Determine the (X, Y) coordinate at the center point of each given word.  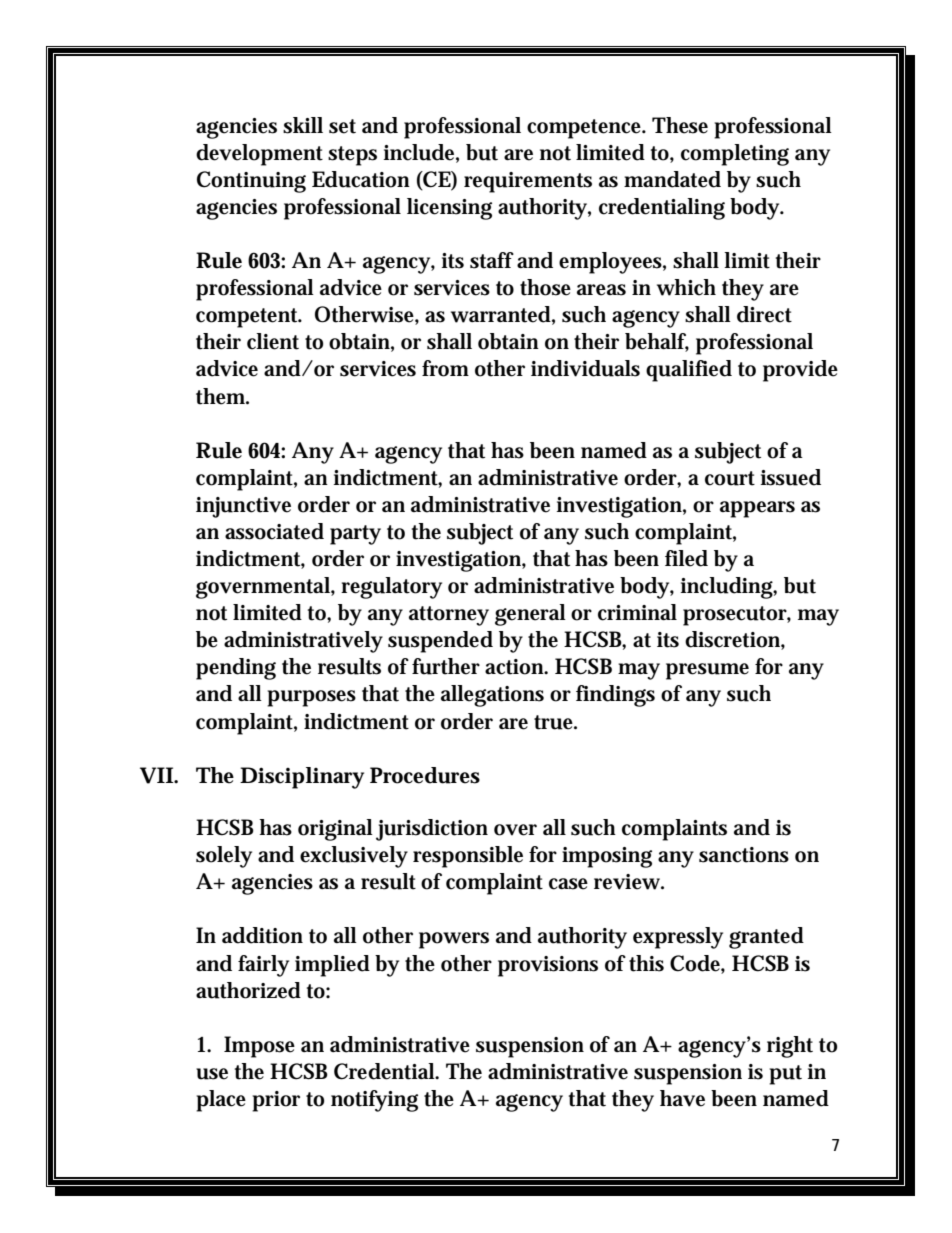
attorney (449, 616)
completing (735, 155)
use (212, 1074)
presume (707, 671)
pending (236, 669)
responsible (468, 857)
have (682, 1098)
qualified (689, 371)
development (259, 155)
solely (224, 857)
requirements (528, 182)
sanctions (744, 855)
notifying (374, 1101)
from (445, 368)
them (222, 396)
